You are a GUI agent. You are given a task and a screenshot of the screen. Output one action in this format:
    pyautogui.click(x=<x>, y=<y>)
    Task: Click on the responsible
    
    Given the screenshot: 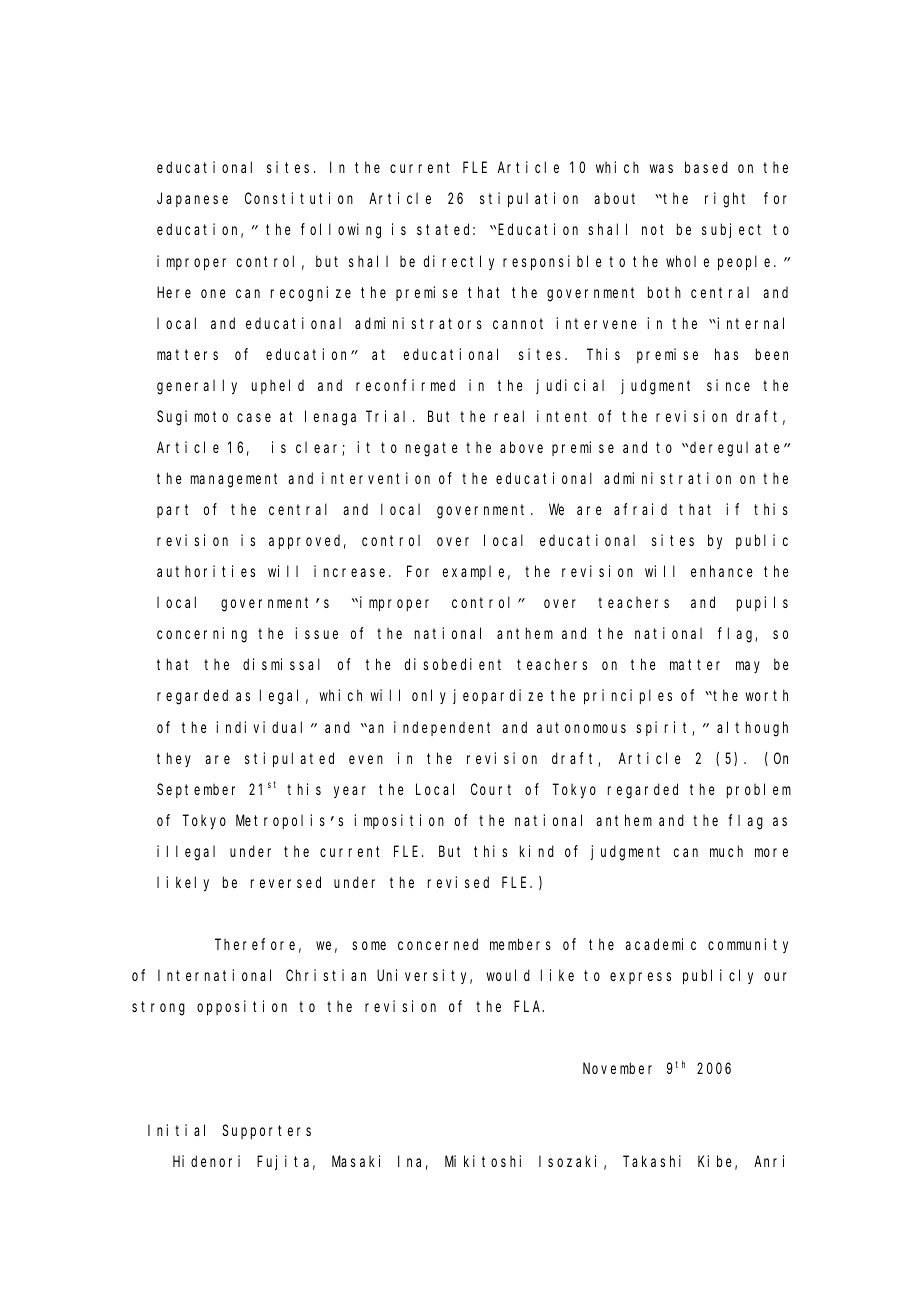 What is the action you would take?
    pyautogui.click(x=552, y=262)
